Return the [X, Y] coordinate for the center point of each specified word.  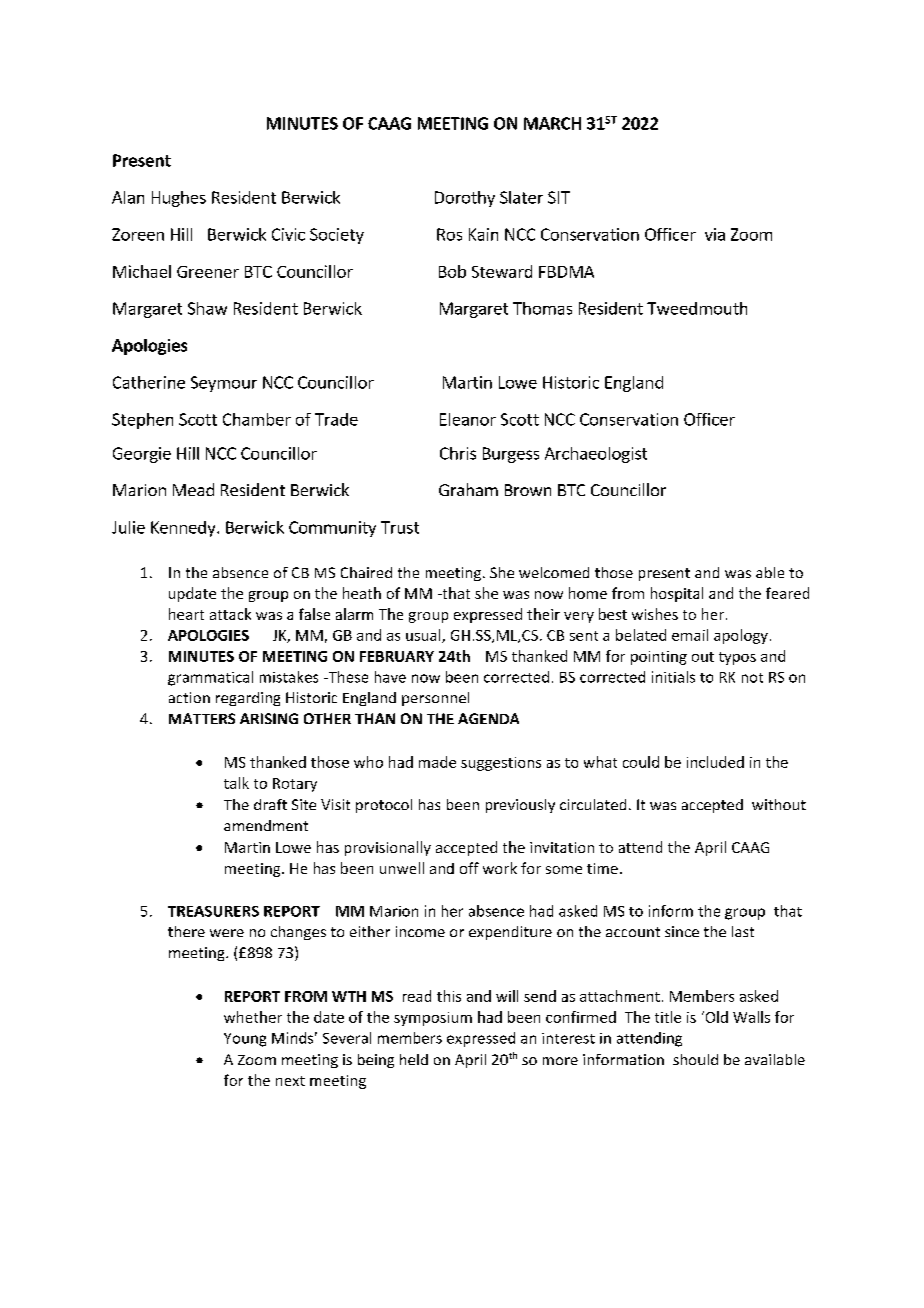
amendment [266, 825]
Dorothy [465, 199]
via [715, 234]
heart [186, 614]
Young [245, 1040]
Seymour [224, 384]
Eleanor [468, 419]
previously [520, 806]
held [414, 1059]
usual [424, 636]
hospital [677, 594]
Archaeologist [596, 455]
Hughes [179, 199]
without [779, 804]
